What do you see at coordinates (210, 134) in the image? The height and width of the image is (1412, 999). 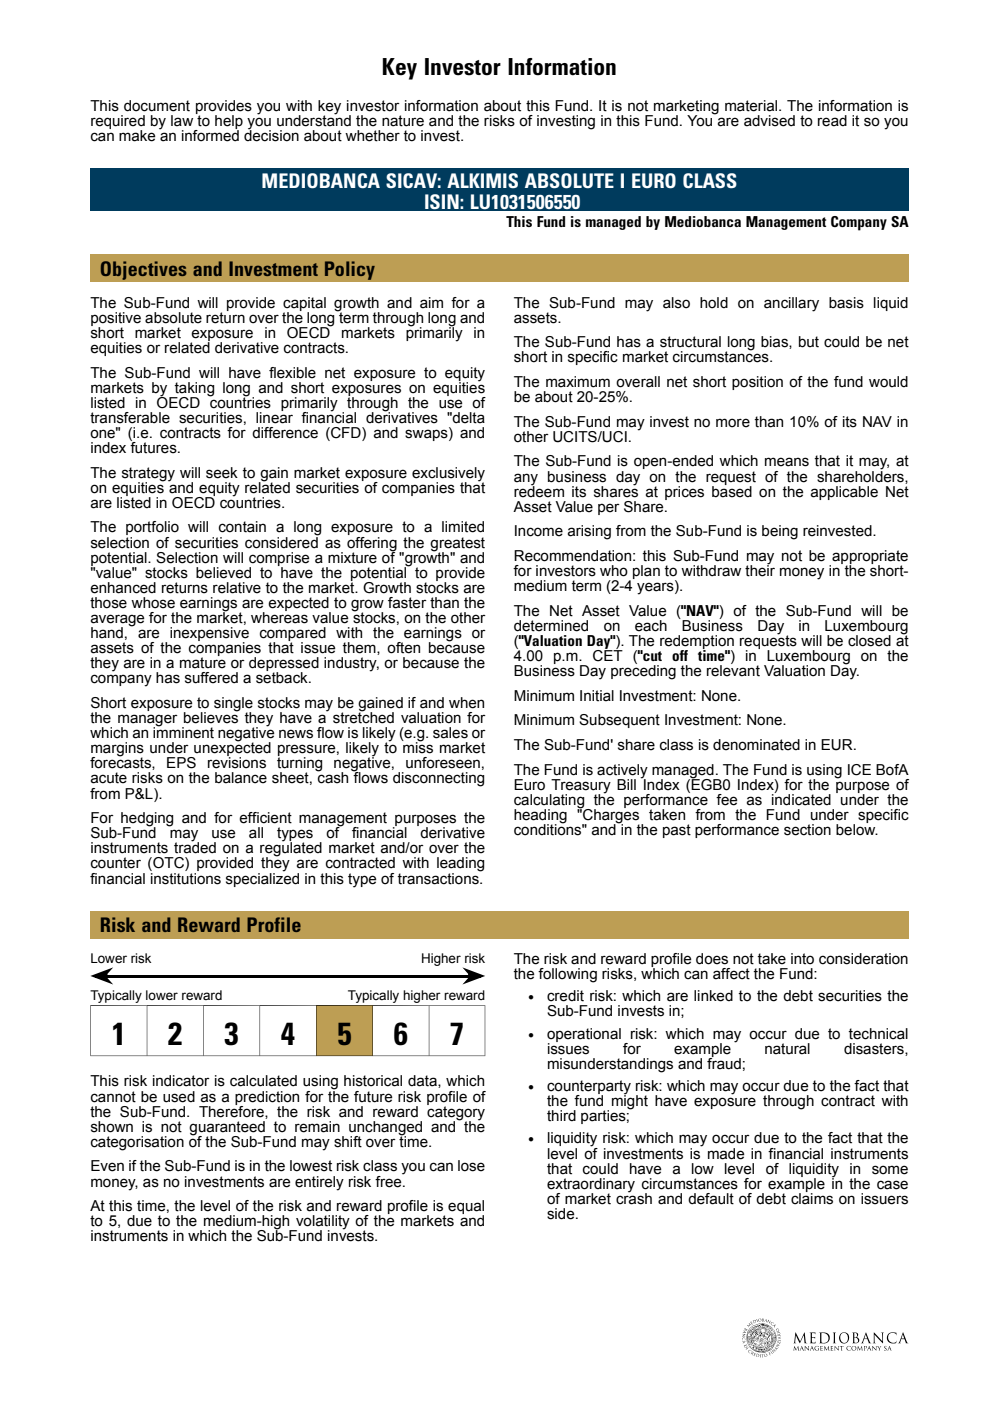 I see `informed` at bounding box center [210, 134].
